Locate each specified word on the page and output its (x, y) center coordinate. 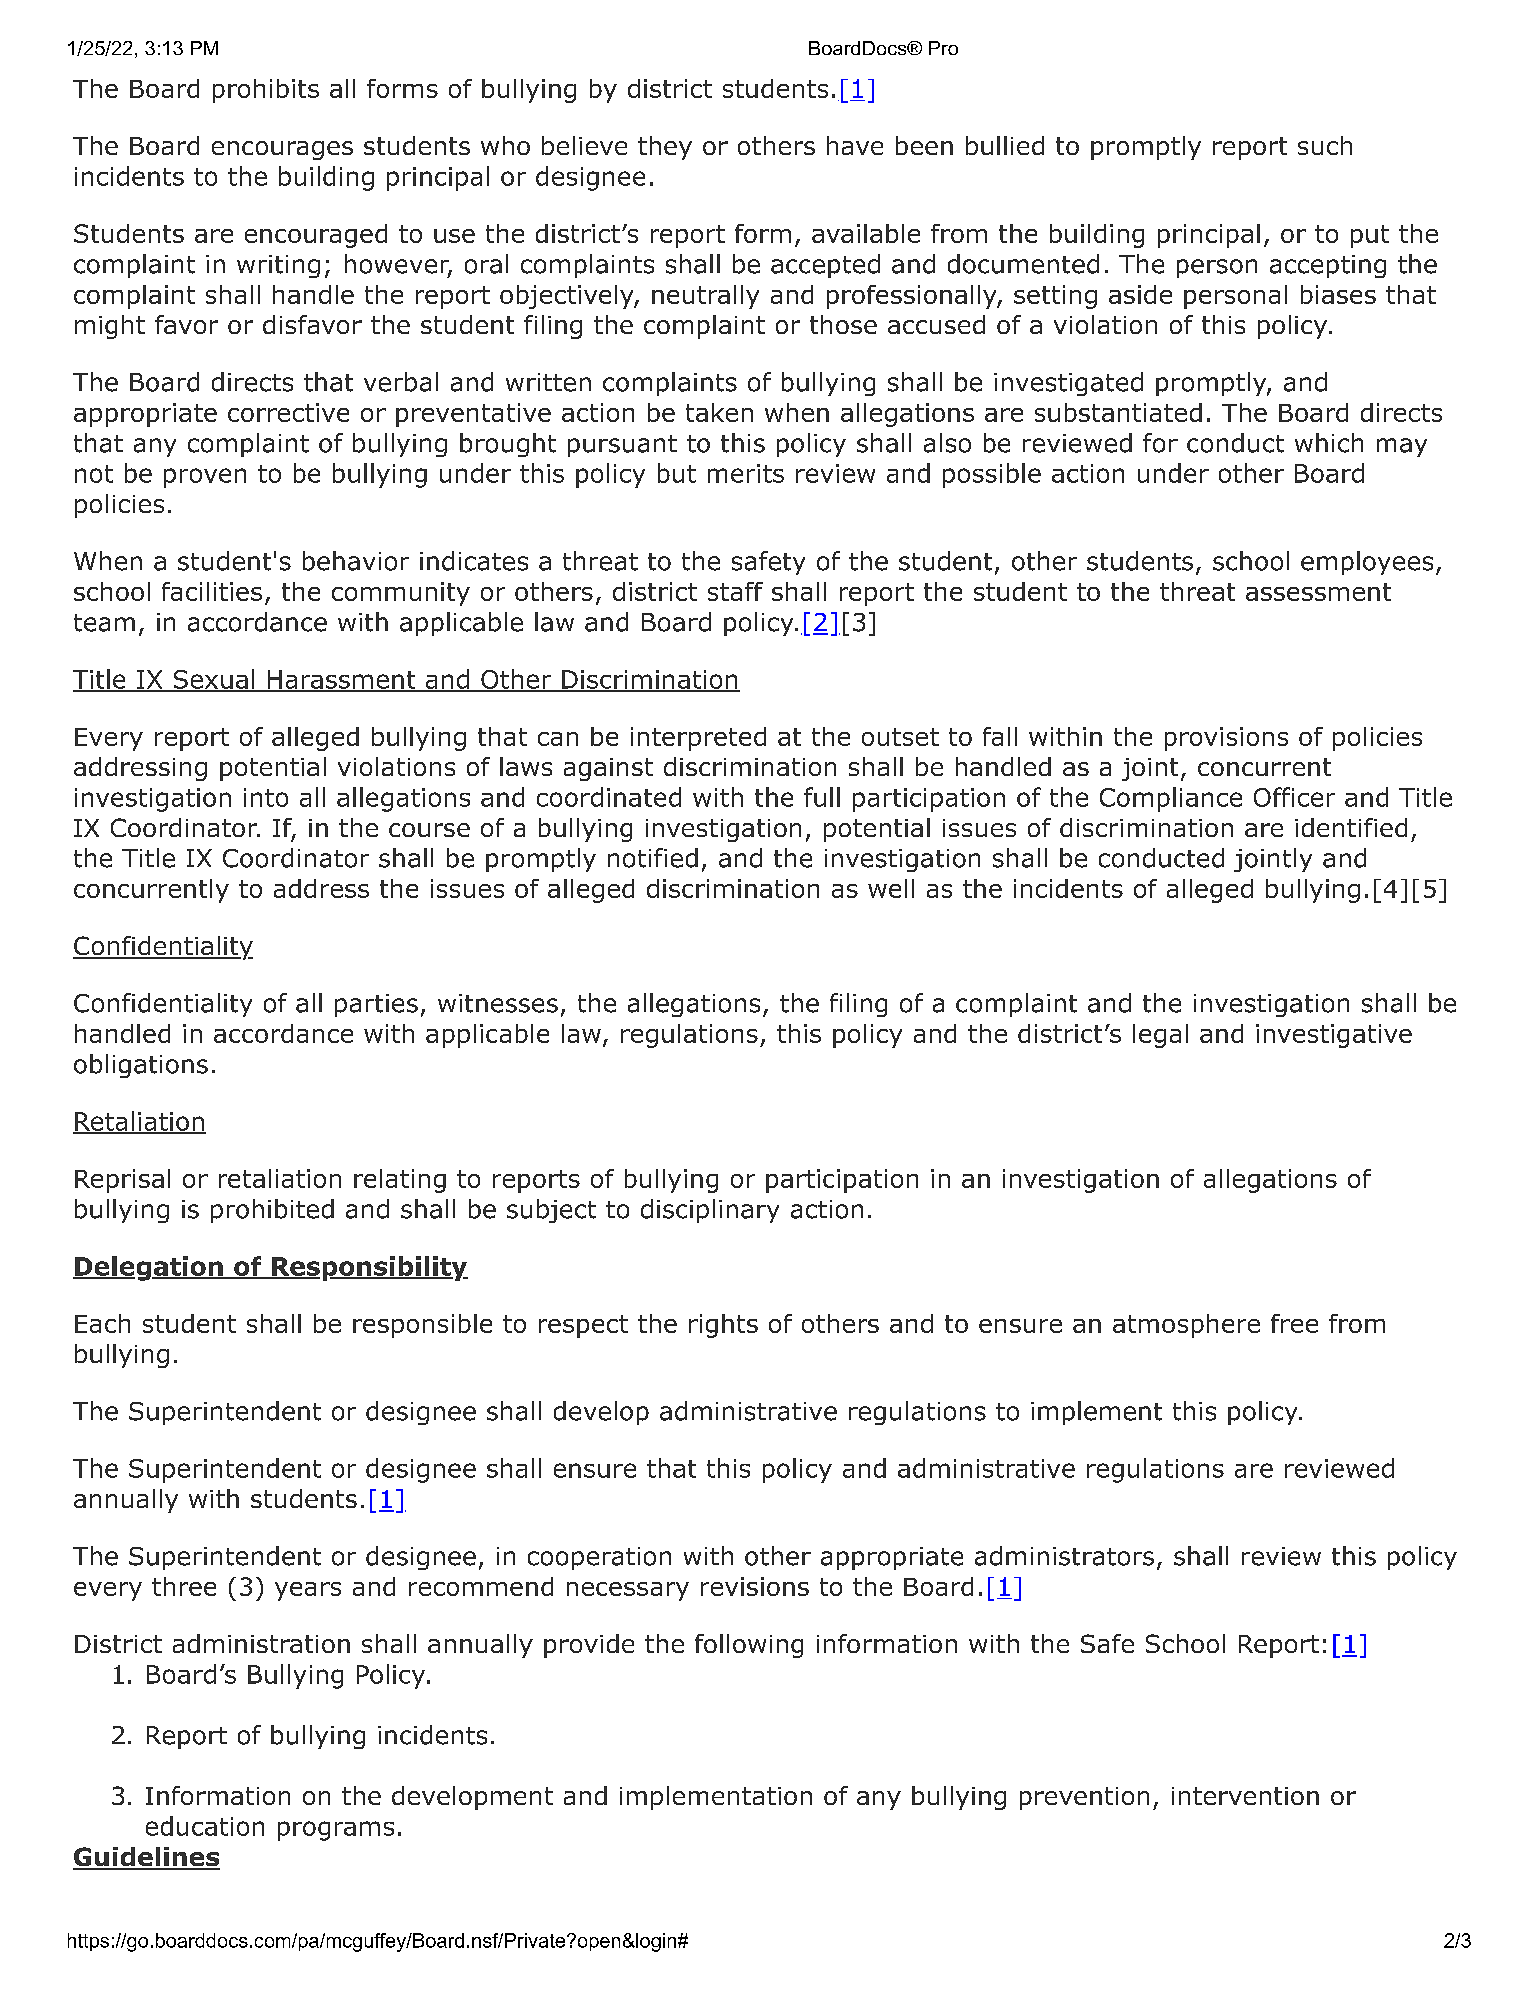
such (1325, 145)
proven (205, 478)
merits (746, 473)
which (1329, 443)
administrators (1064, 1556)
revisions (755, 1586)
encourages (282, 150)
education (205, 1826)
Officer (1294, 797)
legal (1160, 1036)
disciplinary (710, 1211)
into (266, 797)
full (822, 797)
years (308, 1591)
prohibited (272, 1211)
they (665, 148)
